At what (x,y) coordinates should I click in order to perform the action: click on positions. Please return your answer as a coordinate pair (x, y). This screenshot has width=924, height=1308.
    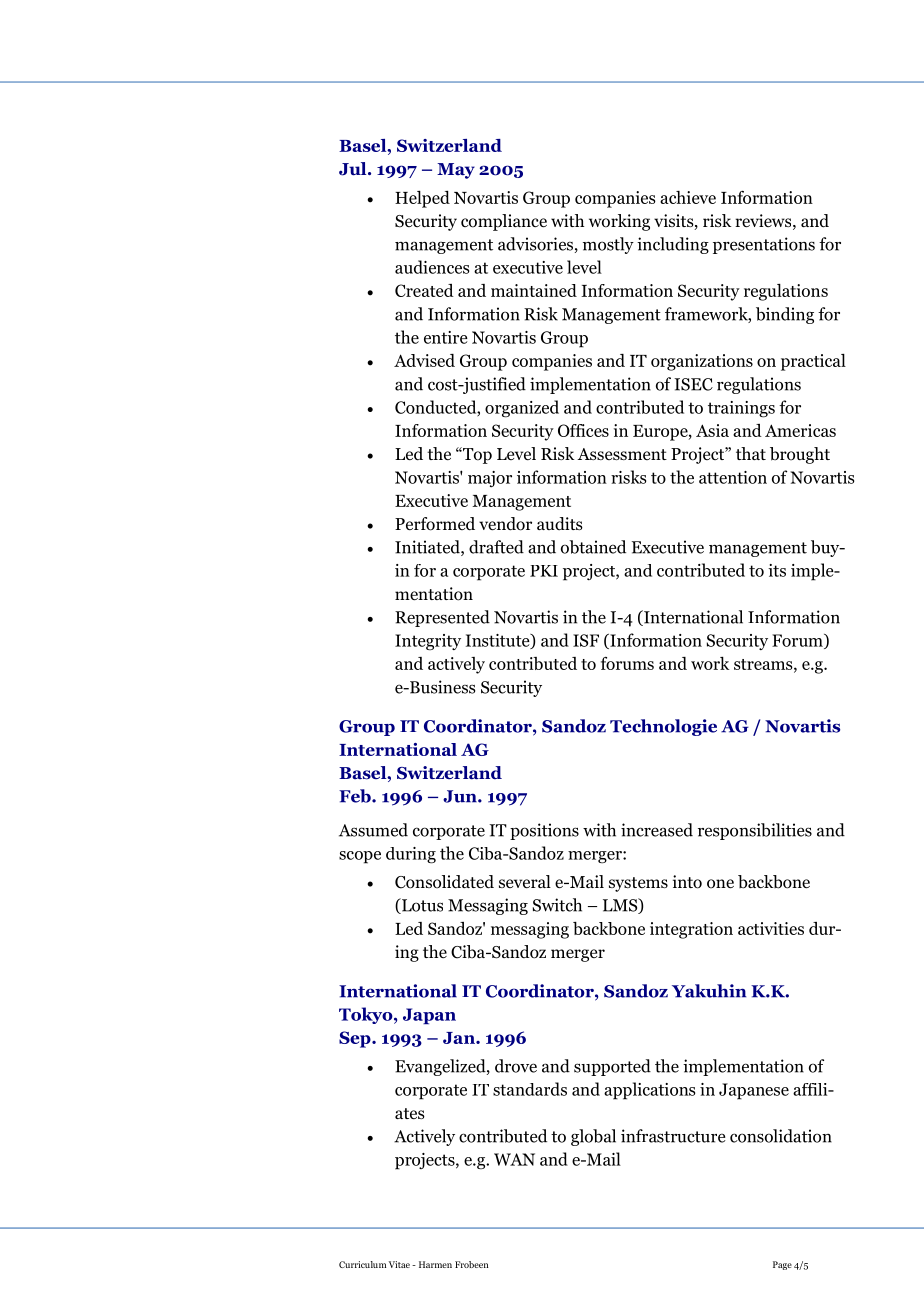
    Looking at the image, I should click on (544, 831).
